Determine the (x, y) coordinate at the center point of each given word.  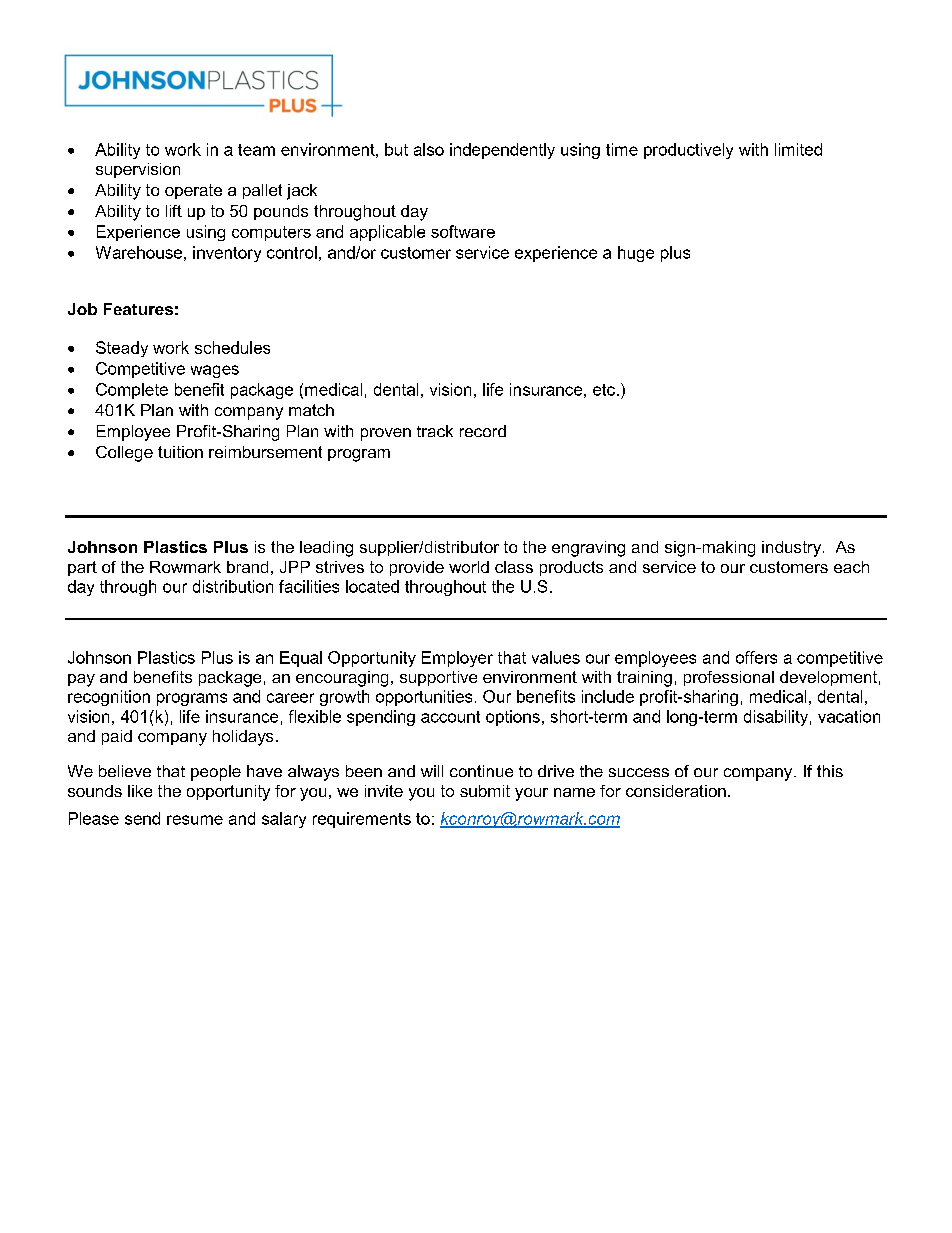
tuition (180, 452)
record (483, 431)
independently (502, 151)
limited (798, 149)
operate (193, 191)
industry (793, 549)
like (140, 791)
